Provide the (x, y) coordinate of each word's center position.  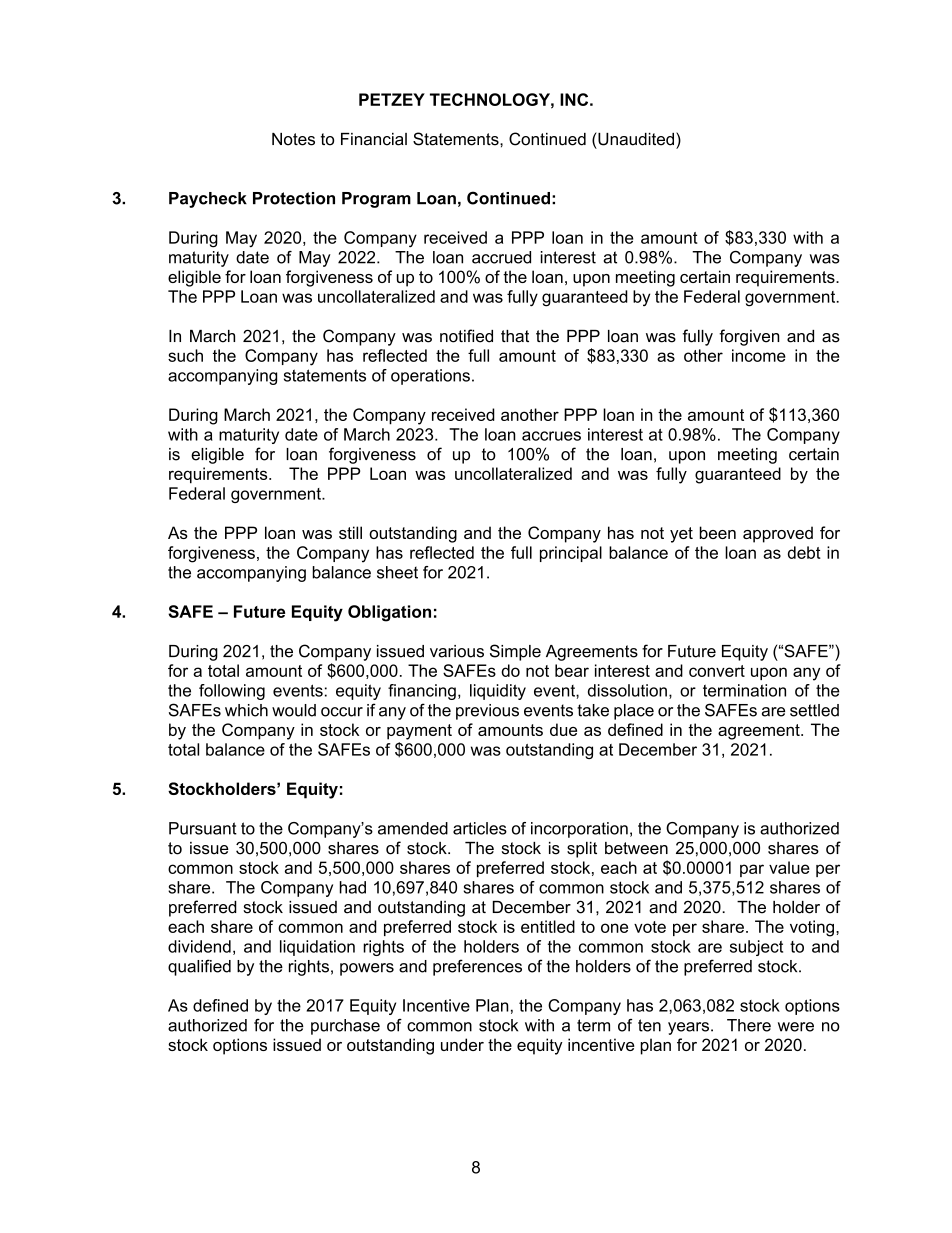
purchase (345, 1027)
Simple (515, 652)
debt (804, 552)
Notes (293, 139)
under (462, 1044)
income (759, 355)
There (749, 1025)
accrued (501, 257)
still (350, 532)
